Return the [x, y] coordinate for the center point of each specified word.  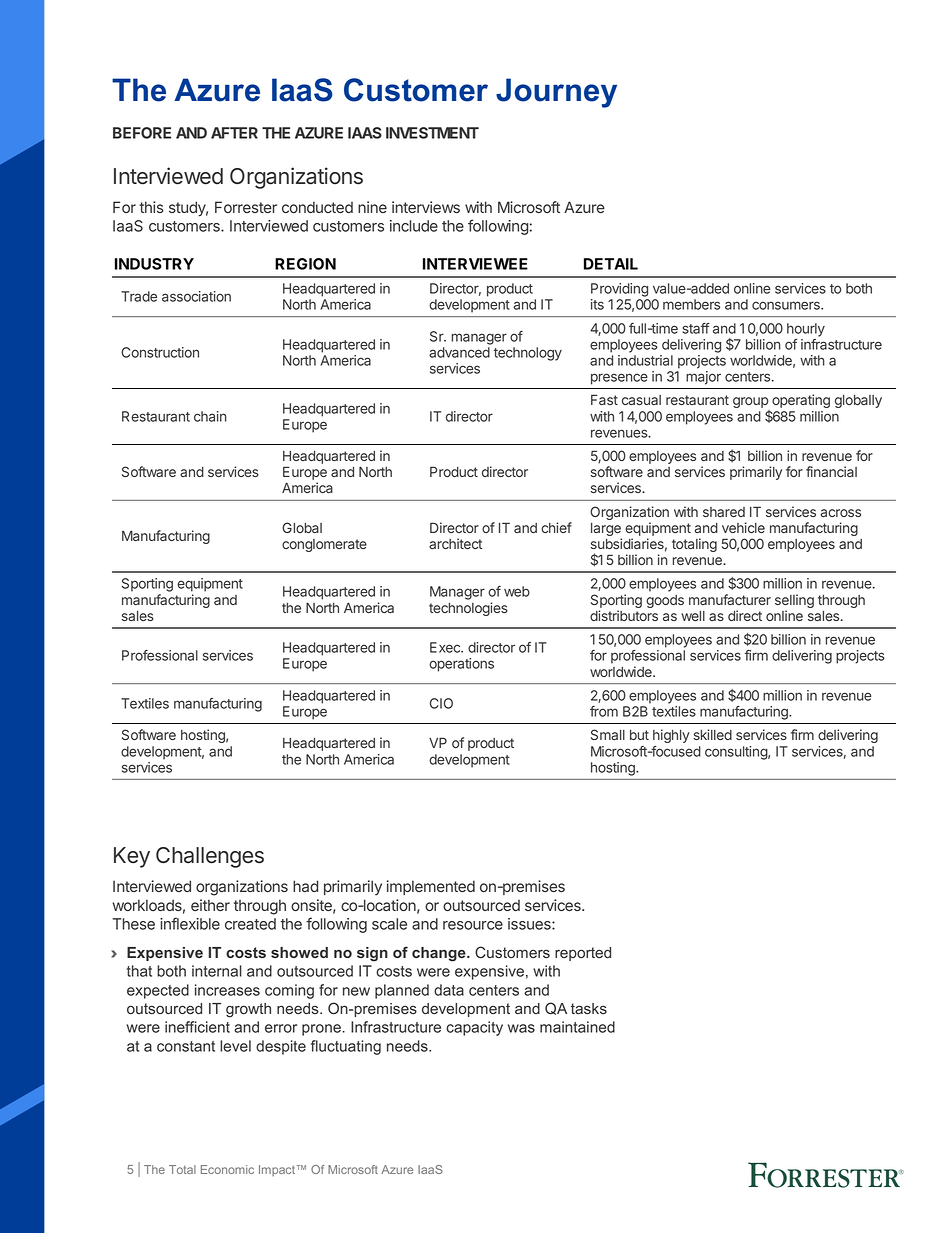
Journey [556, 93]
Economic [227, 1169]
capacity [474, 1028]
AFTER [234, 133]
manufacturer [730, 599]
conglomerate [324, 545]
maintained [577, 1027]
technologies [468, 609]
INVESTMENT [432, 133]
